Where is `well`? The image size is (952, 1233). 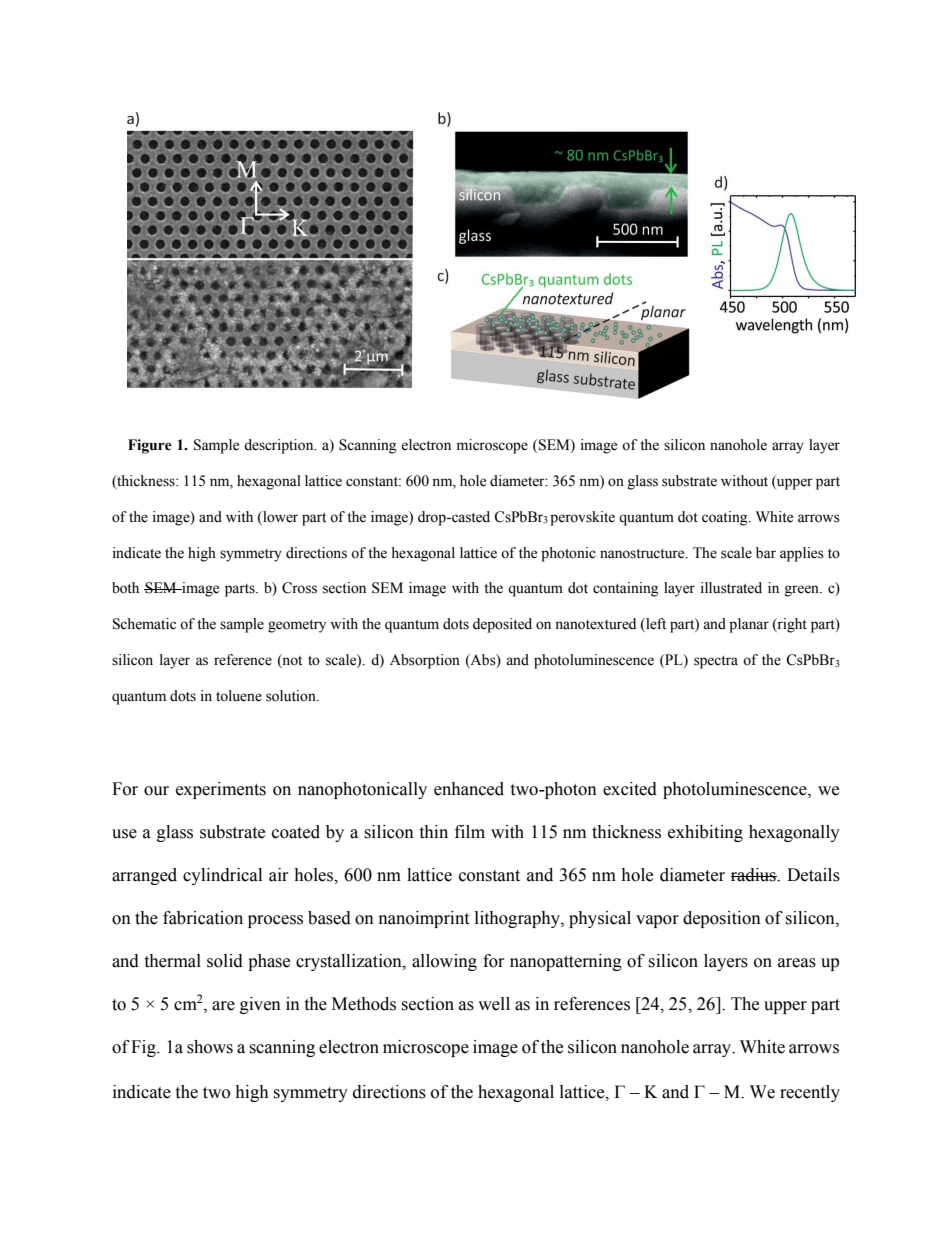
well is located at coordinates (494, 1004).
